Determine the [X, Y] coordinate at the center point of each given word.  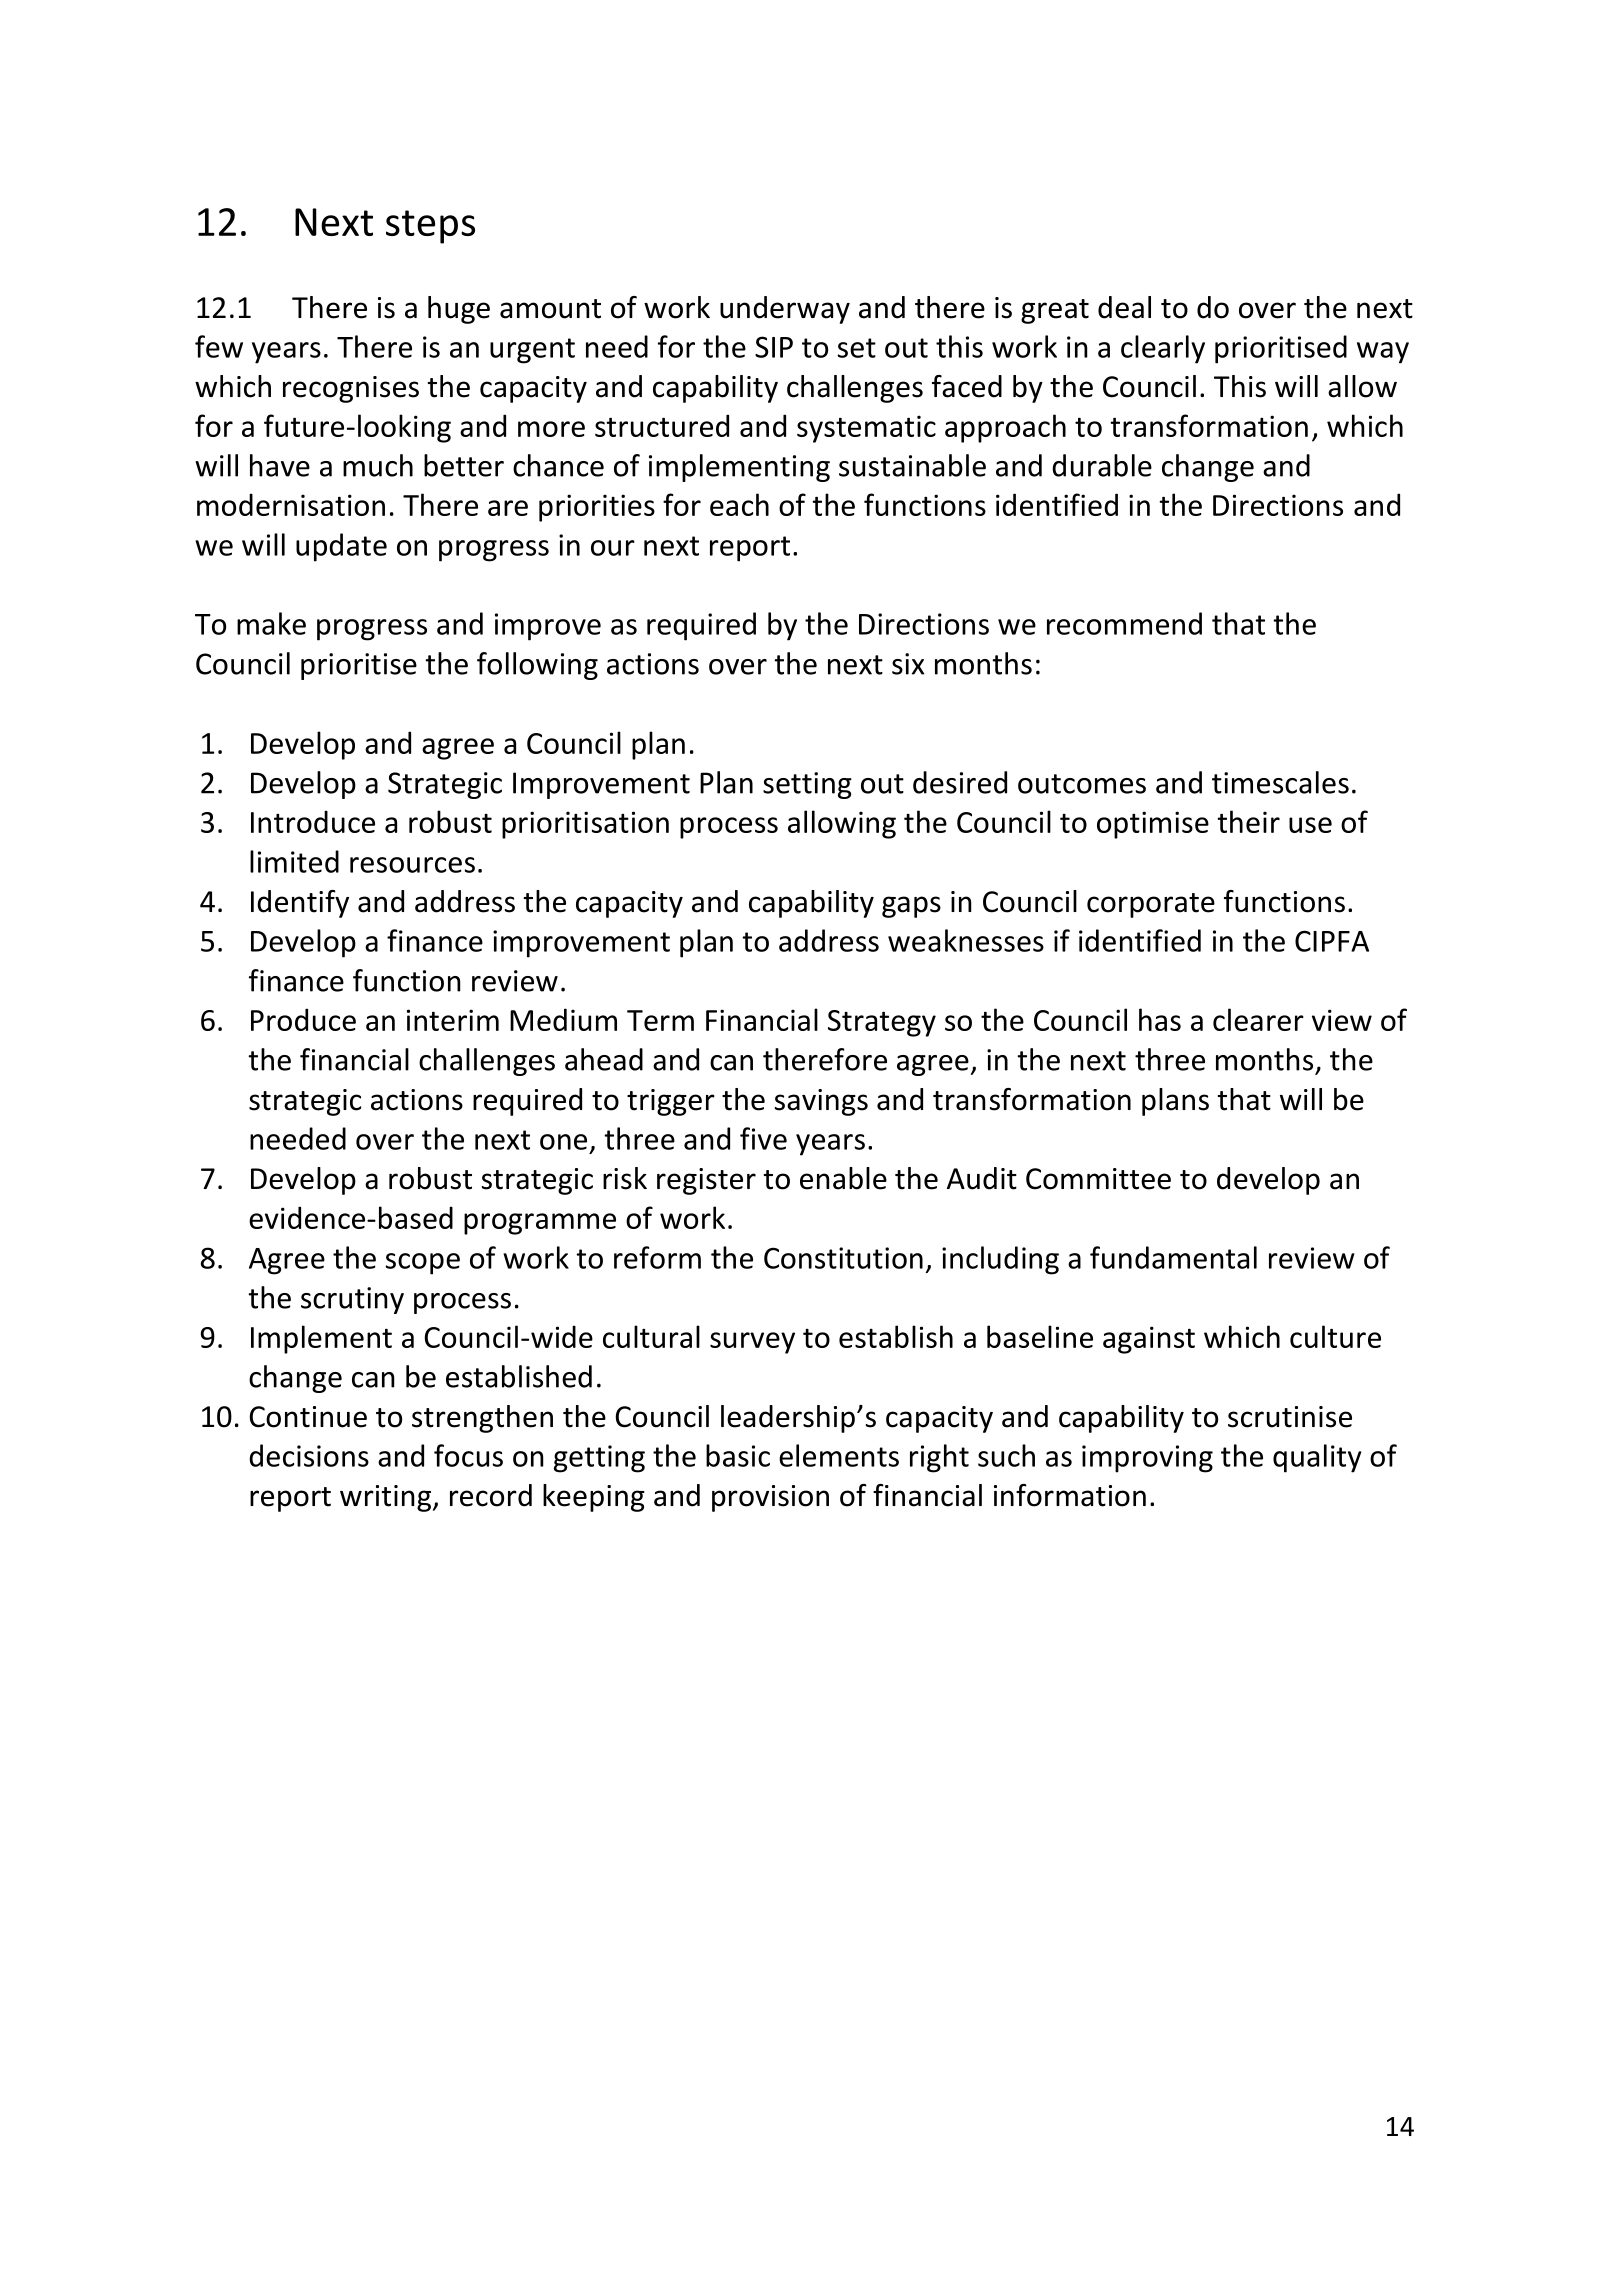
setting [807, 785]
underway [785, 310]
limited [294, 861]
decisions [309, 1455]
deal [1124, 307]
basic [738, 1455]
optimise [1153, 825]
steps [430, 227]
